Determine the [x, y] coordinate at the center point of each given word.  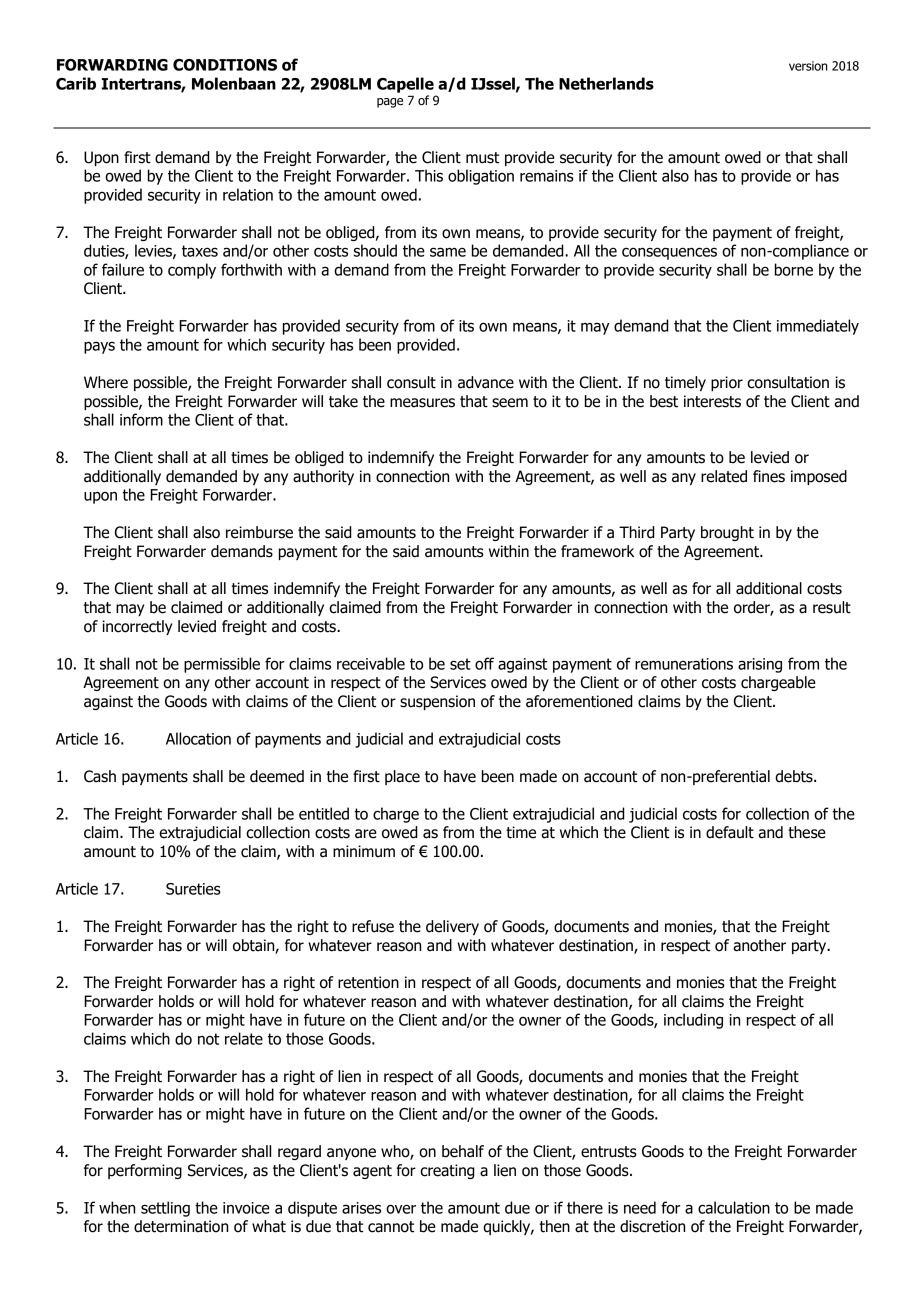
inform [141, 419]
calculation [734, 1207]
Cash [100, 776]
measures [422, 403]
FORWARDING [112, 65]
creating [447, 1171]
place [402, 777]
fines [769, 476]
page [390, 103]
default [730, 832]
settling [165, 1209]
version [808, 66]
